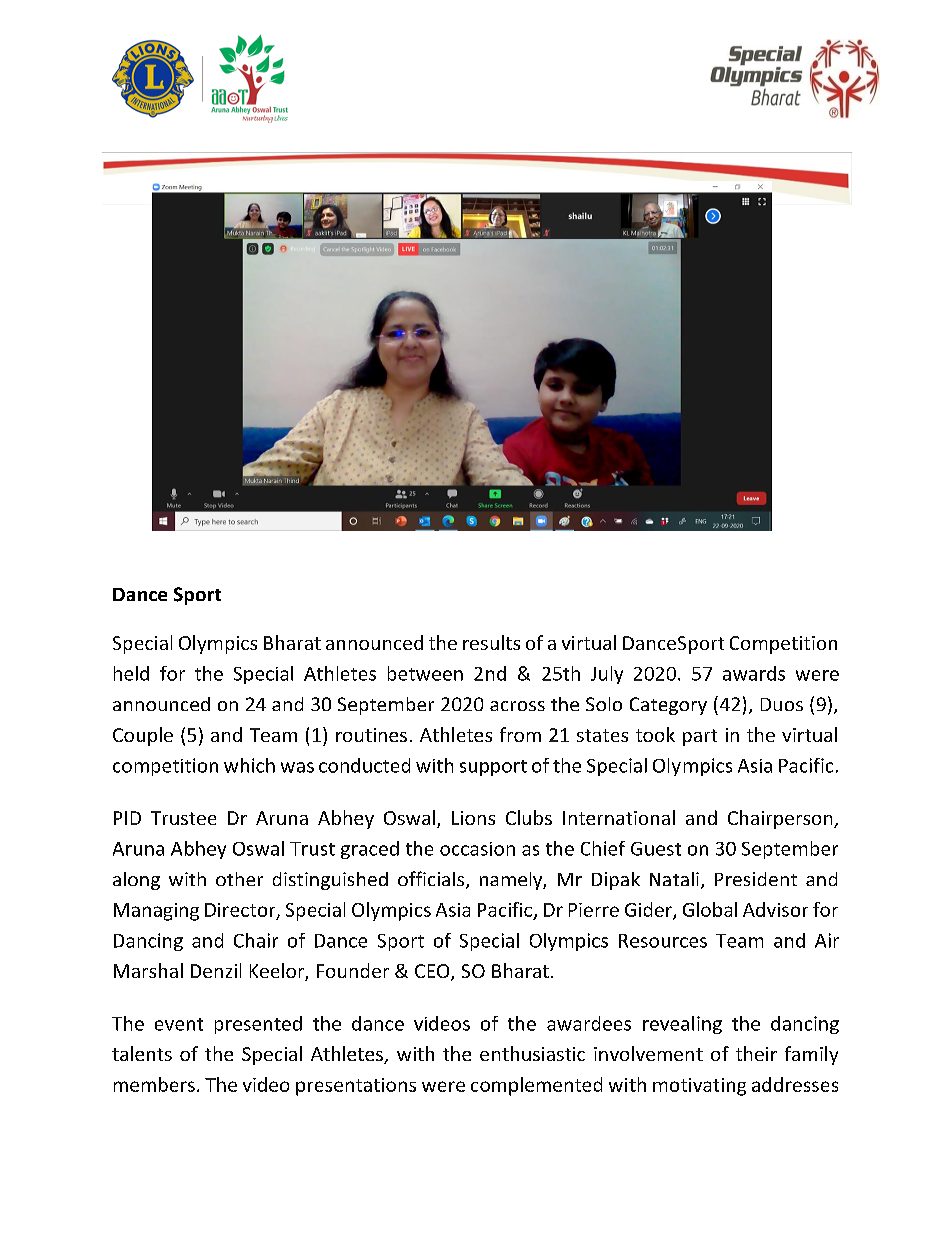  Describe the element at coordinates (154, 1084) in the screenshot. I see `members` at that location.
